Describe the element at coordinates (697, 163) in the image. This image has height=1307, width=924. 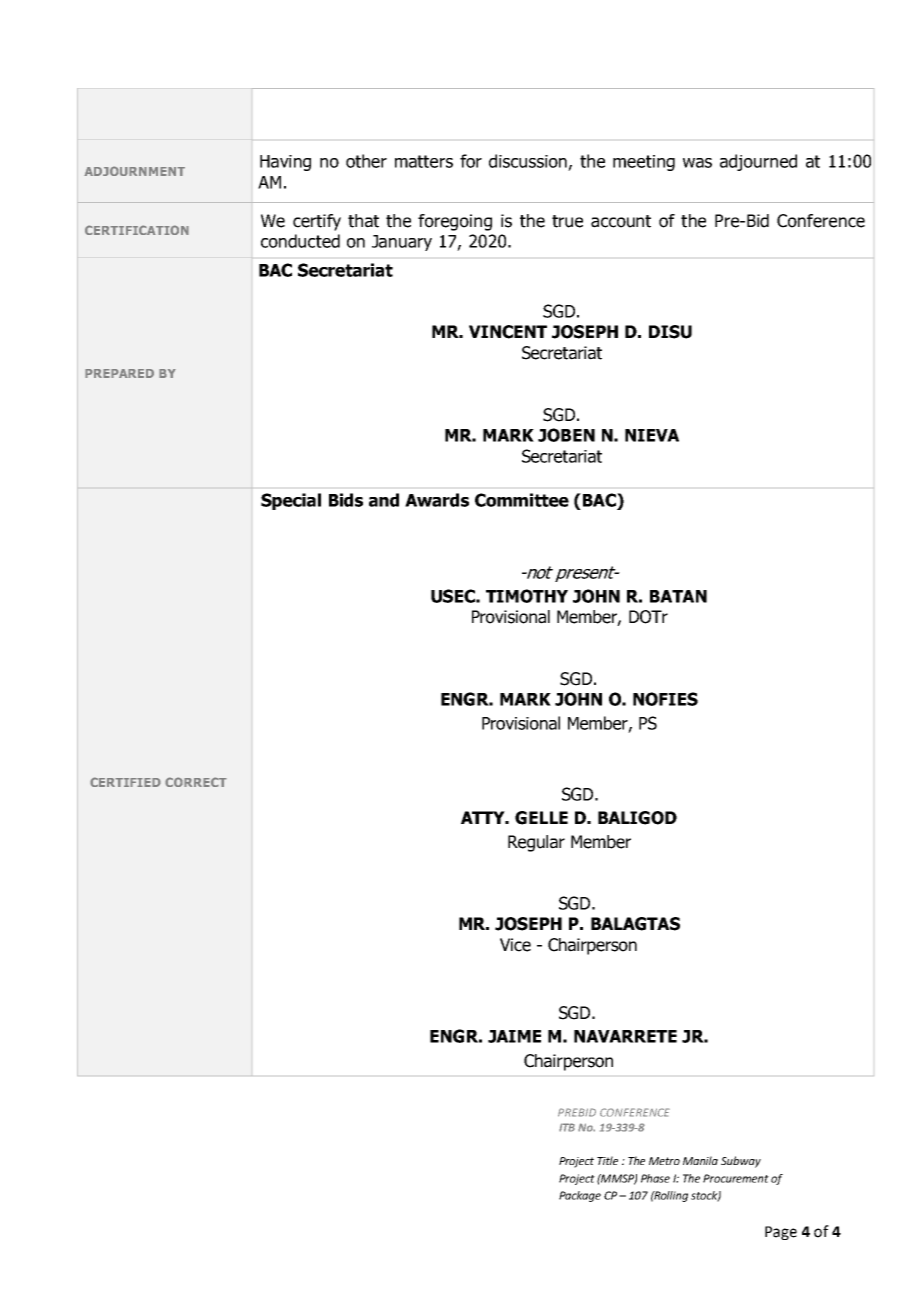
I see `was` at that location.
